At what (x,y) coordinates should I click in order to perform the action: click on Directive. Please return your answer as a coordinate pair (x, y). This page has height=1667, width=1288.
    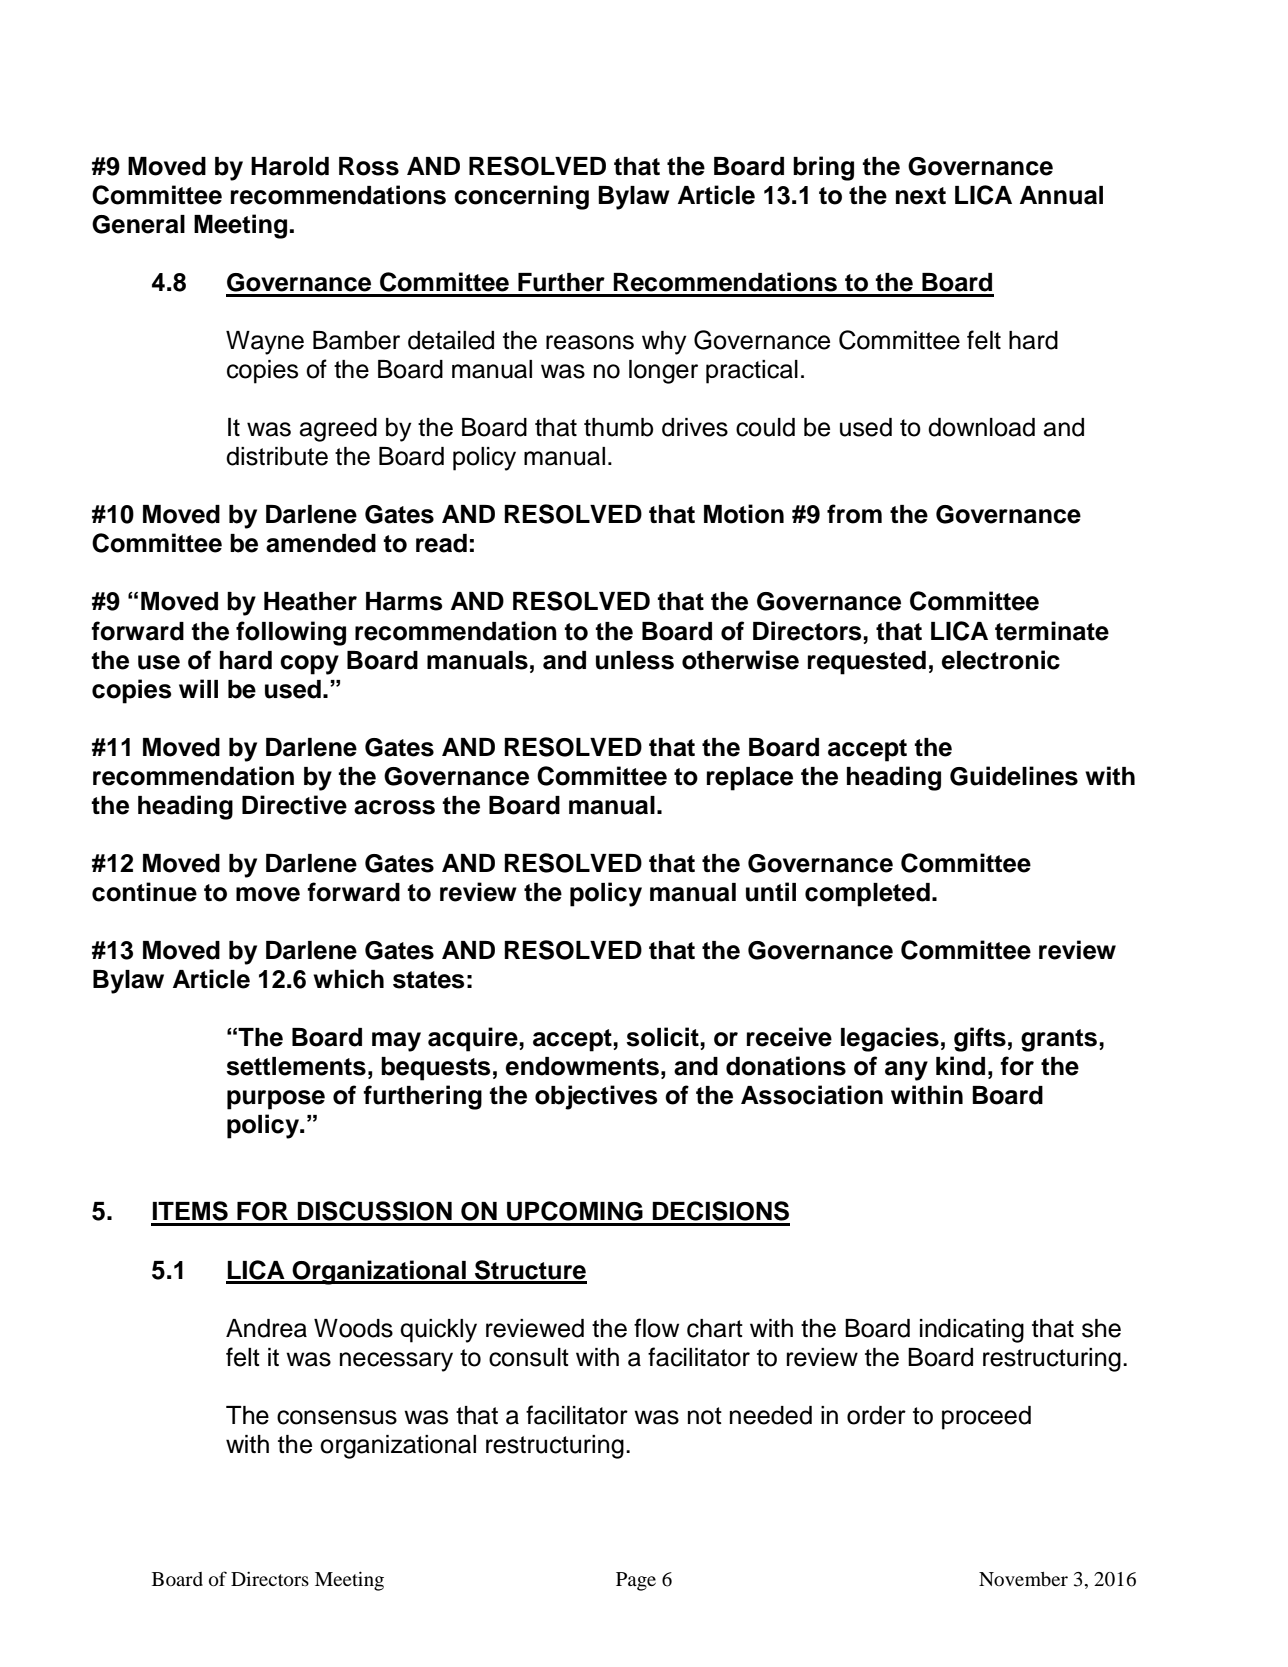
    Looking at the image, I should click on (294, 805).
